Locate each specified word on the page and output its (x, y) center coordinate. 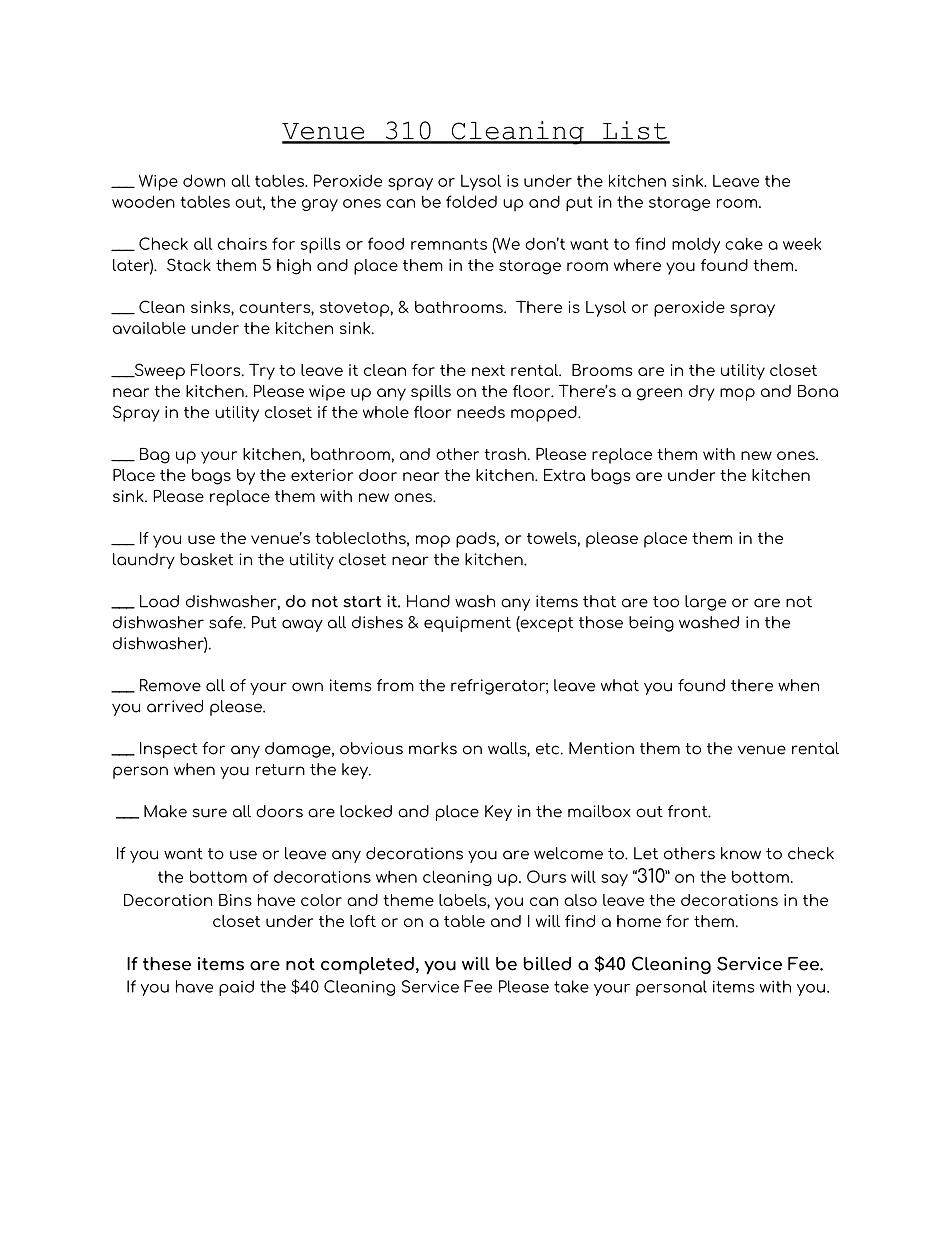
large (705, 603)
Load (159, 601)
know (741, 853)
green (659, 394)
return (280, 770)
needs (481, 412)
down (204, 180)
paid (236, 988)
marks (433, 748)
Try (262, 371)
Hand (428, 601)
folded (471, 201)
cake (744, 243)
